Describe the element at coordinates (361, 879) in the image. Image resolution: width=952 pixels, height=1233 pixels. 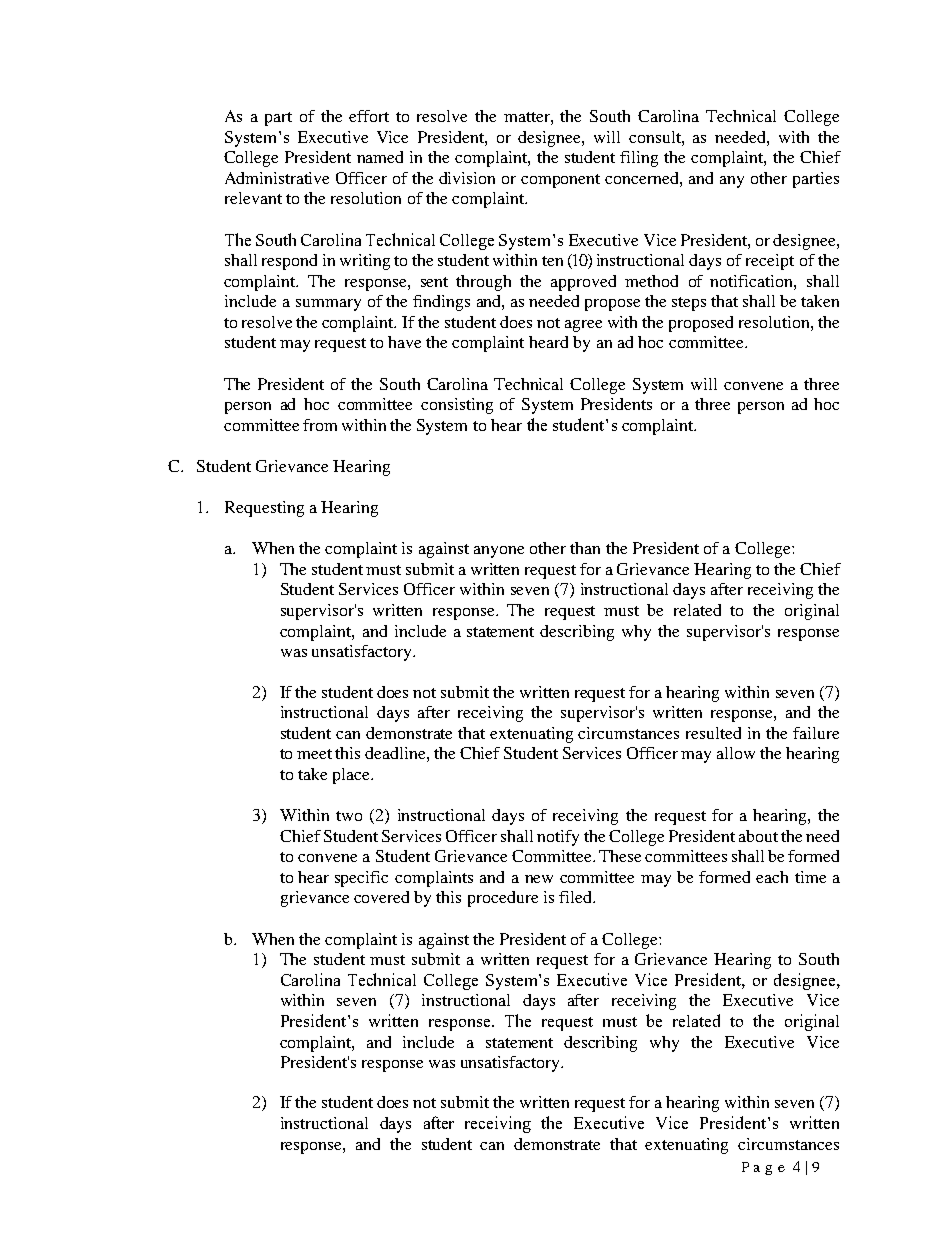
I see `specific` at that location.
